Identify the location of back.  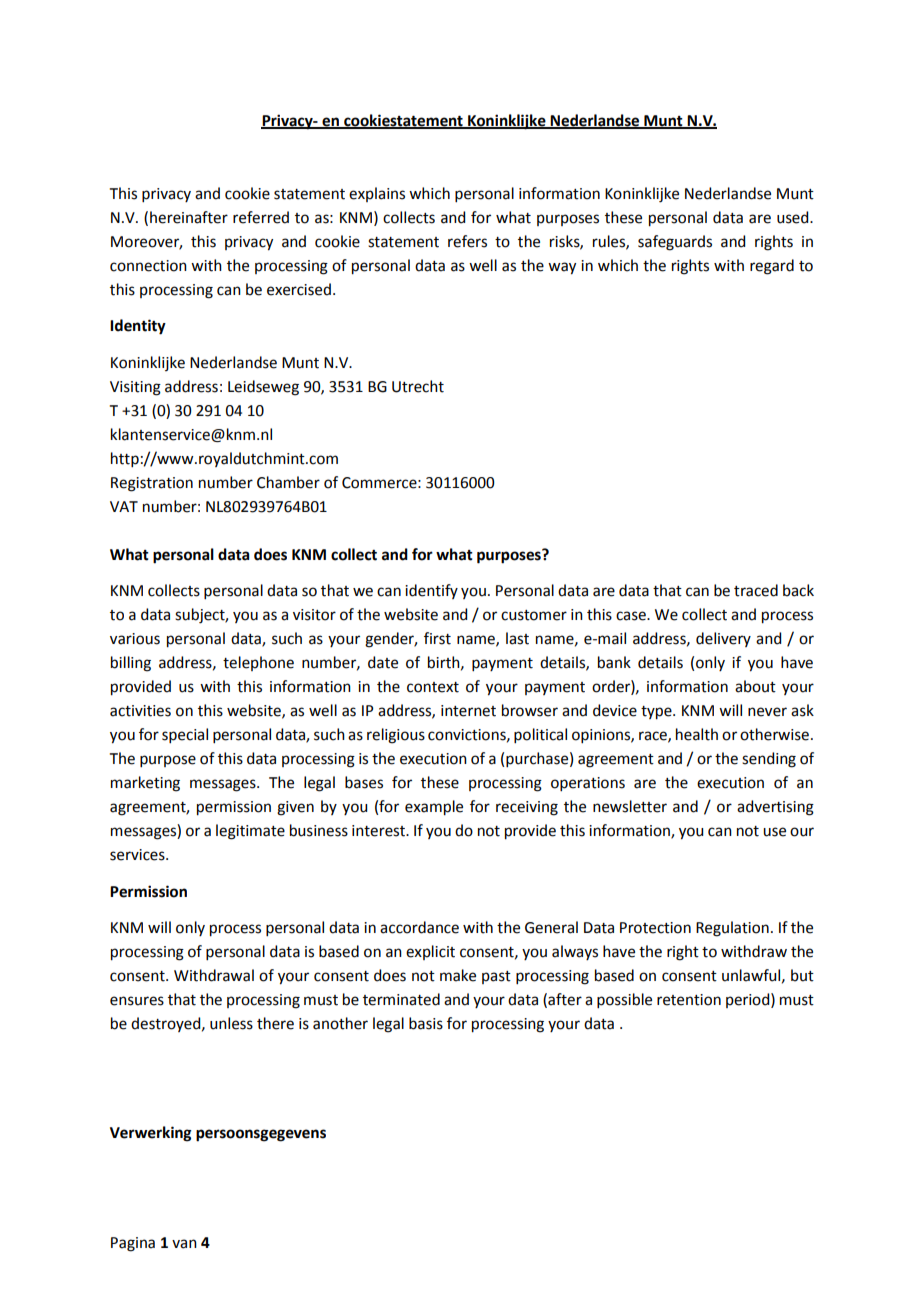
(798, 590).
